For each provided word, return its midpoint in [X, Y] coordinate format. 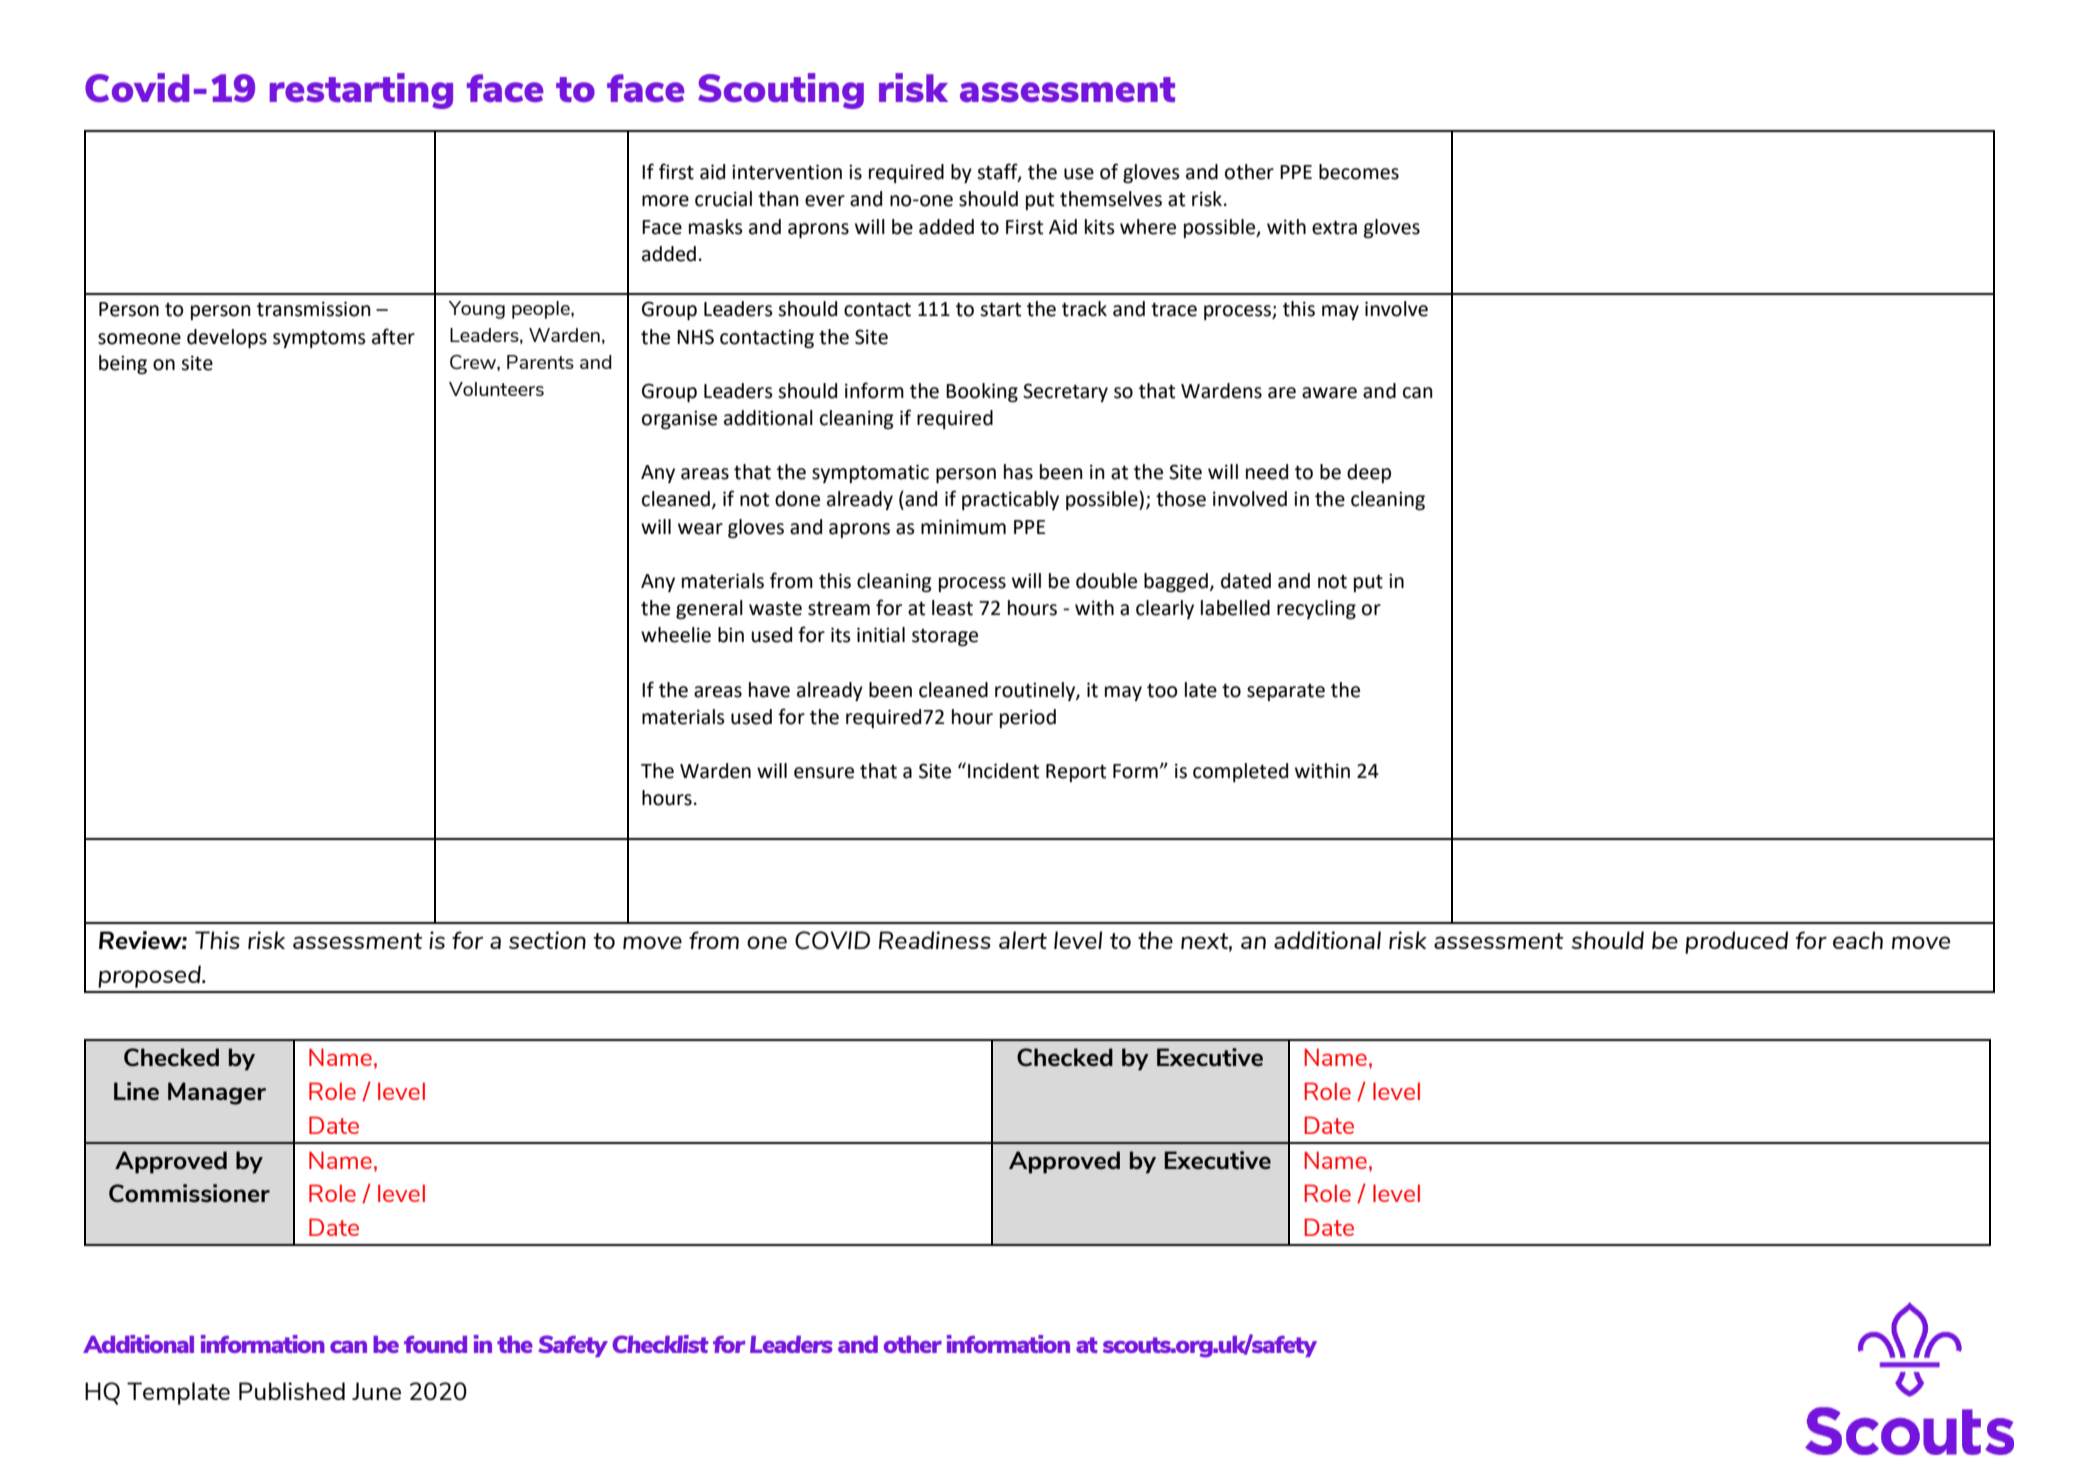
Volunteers [496, 389]
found [435, 1344]
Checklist [660, 1344]
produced [1736, 942]
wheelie [676, 635]
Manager [217, 1093]
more [665, 201]
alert [1023, 940]
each [1858, 940]
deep [1369, 473]
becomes [1359, 172]
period [1028, 718]
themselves [1111, 199]
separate [1286, 692]
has [1018, 472]
